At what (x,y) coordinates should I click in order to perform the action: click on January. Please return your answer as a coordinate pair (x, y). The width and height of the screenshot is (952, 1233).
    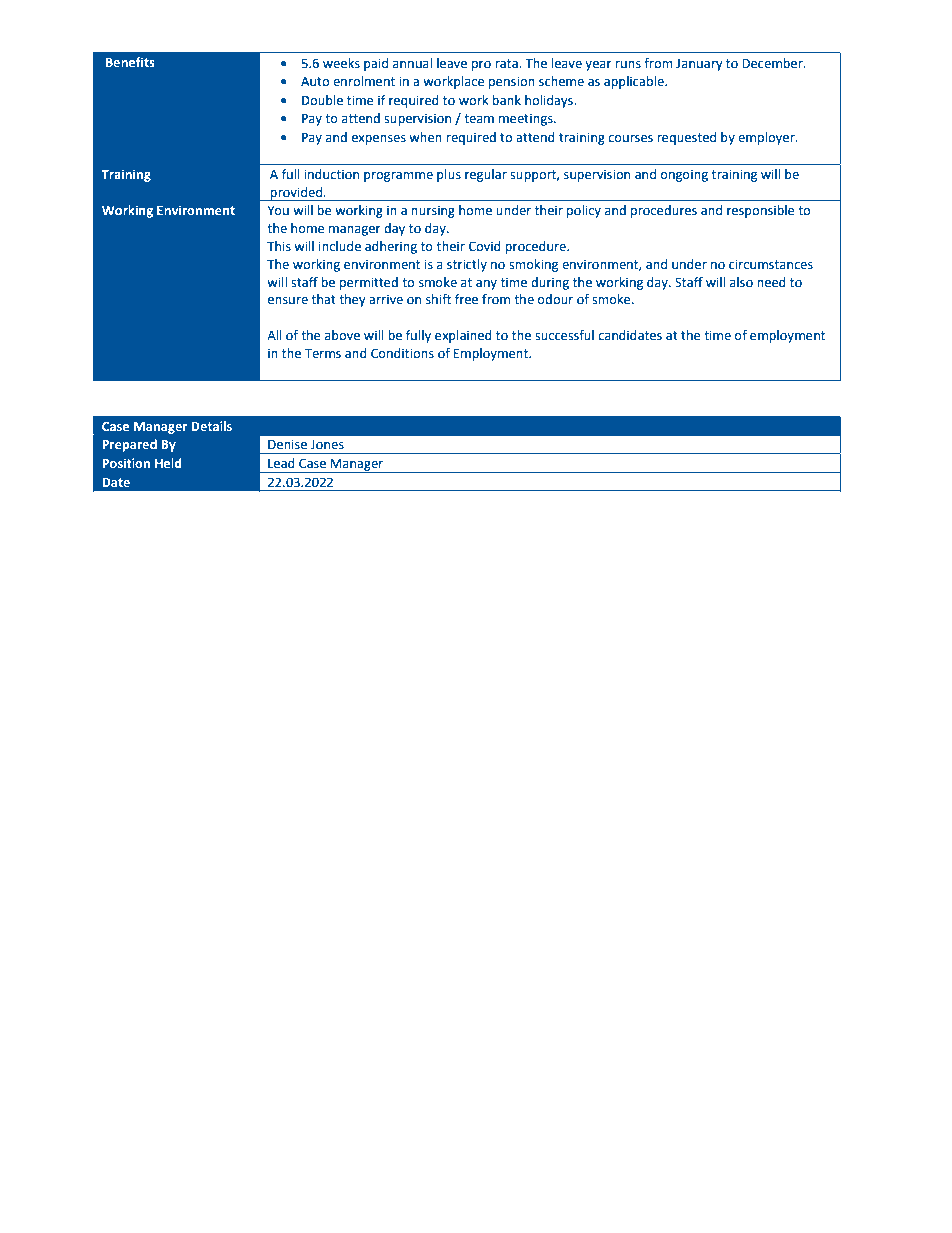
    Looking at the image, I should click on (699, 65).
